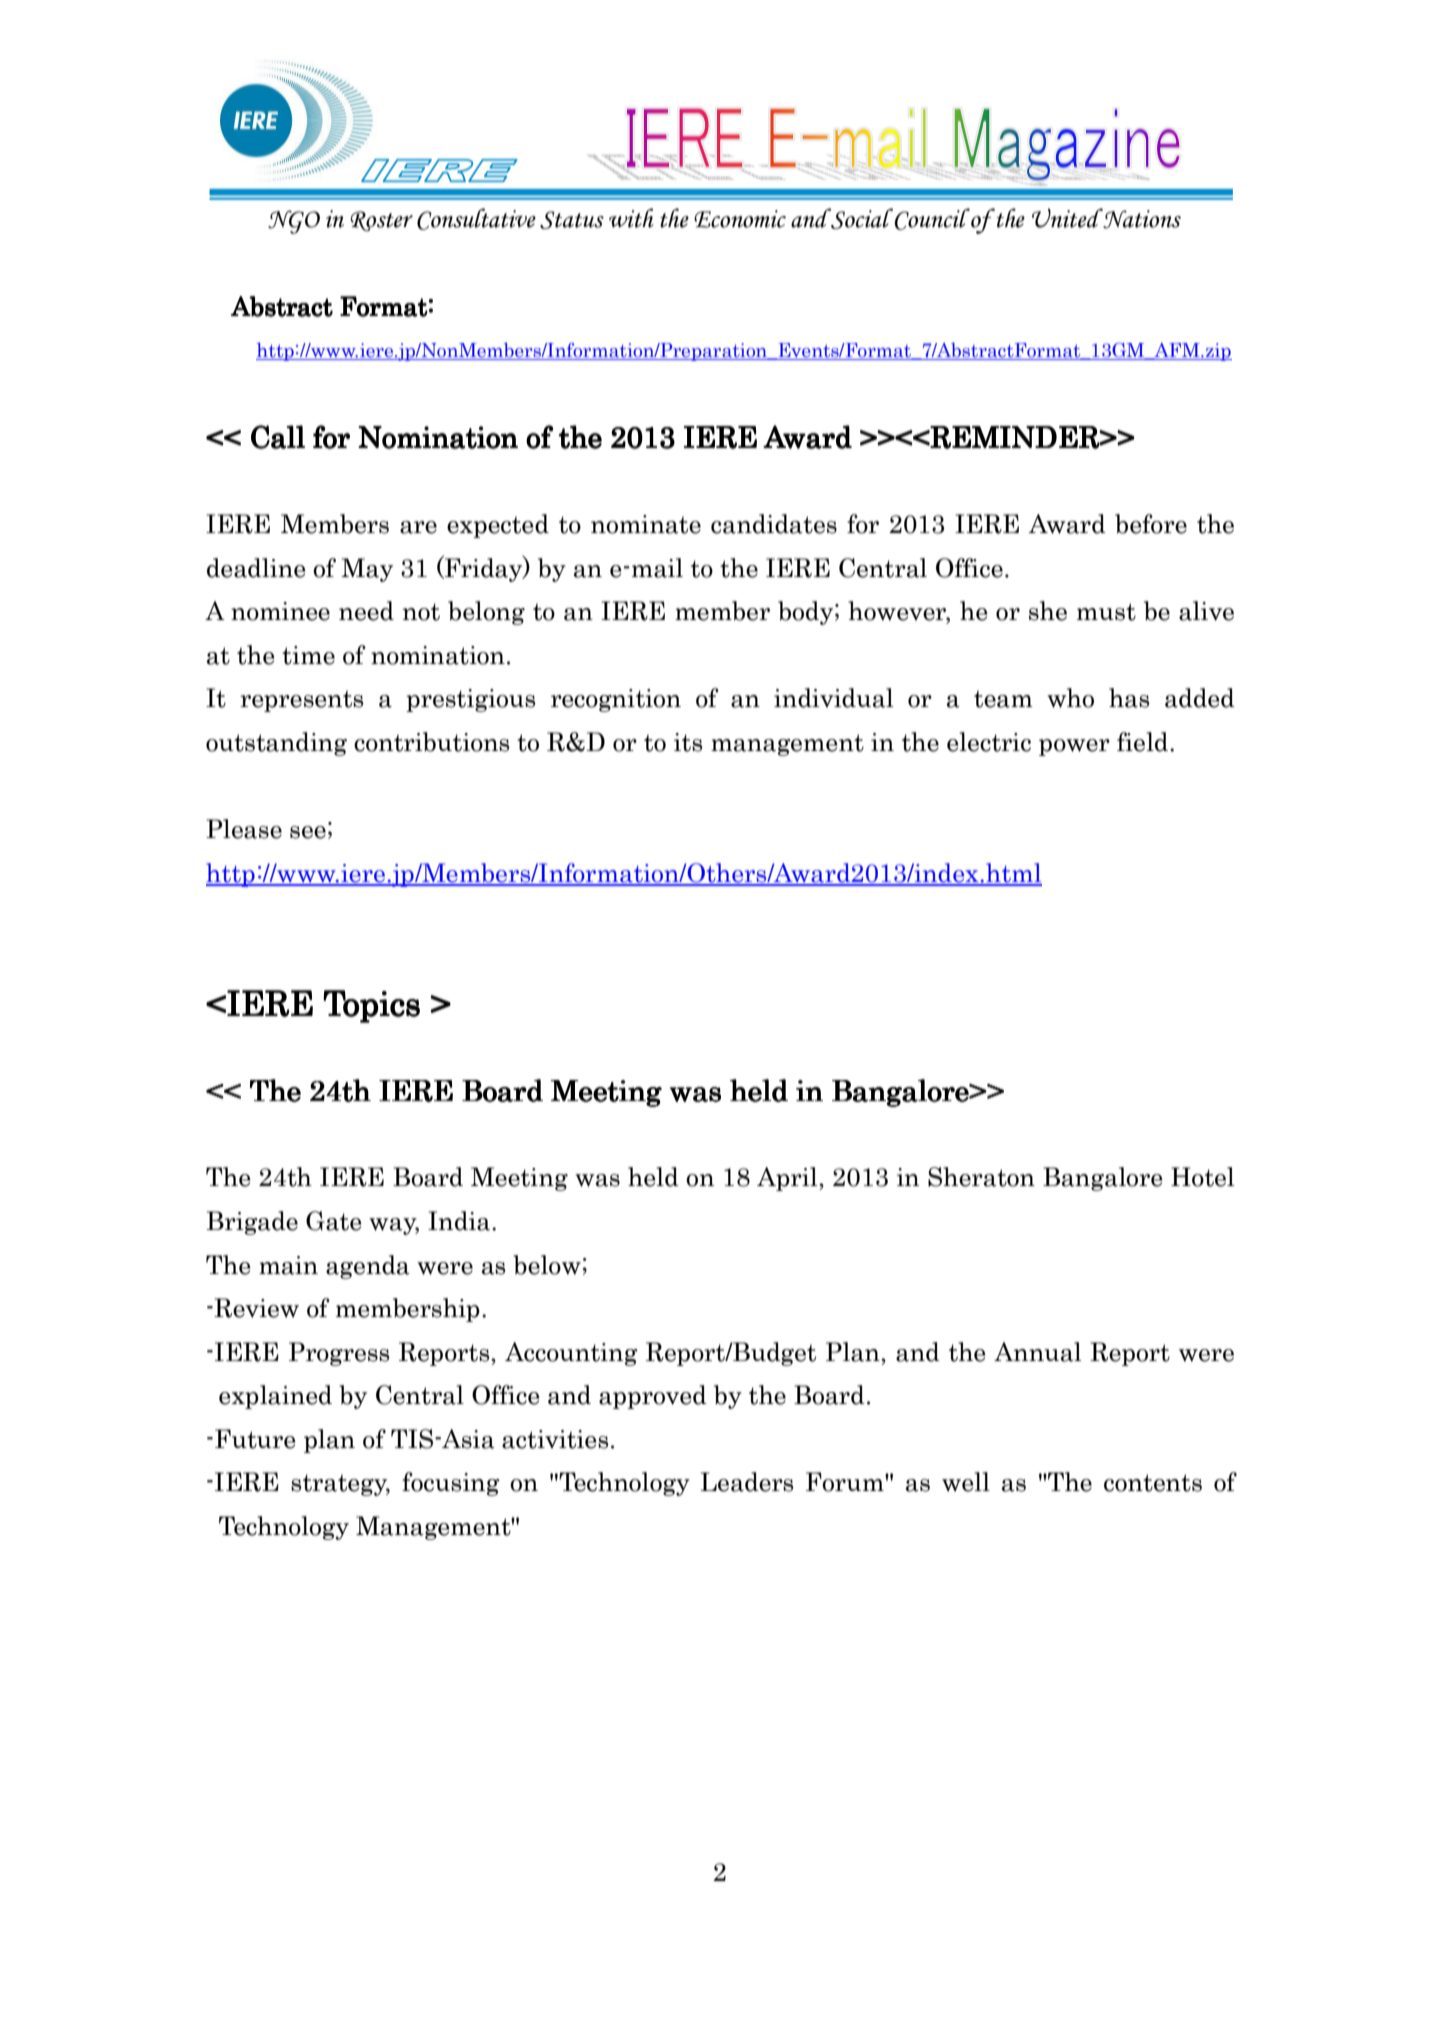  I want to click on strategy, so click(340, 1485).
